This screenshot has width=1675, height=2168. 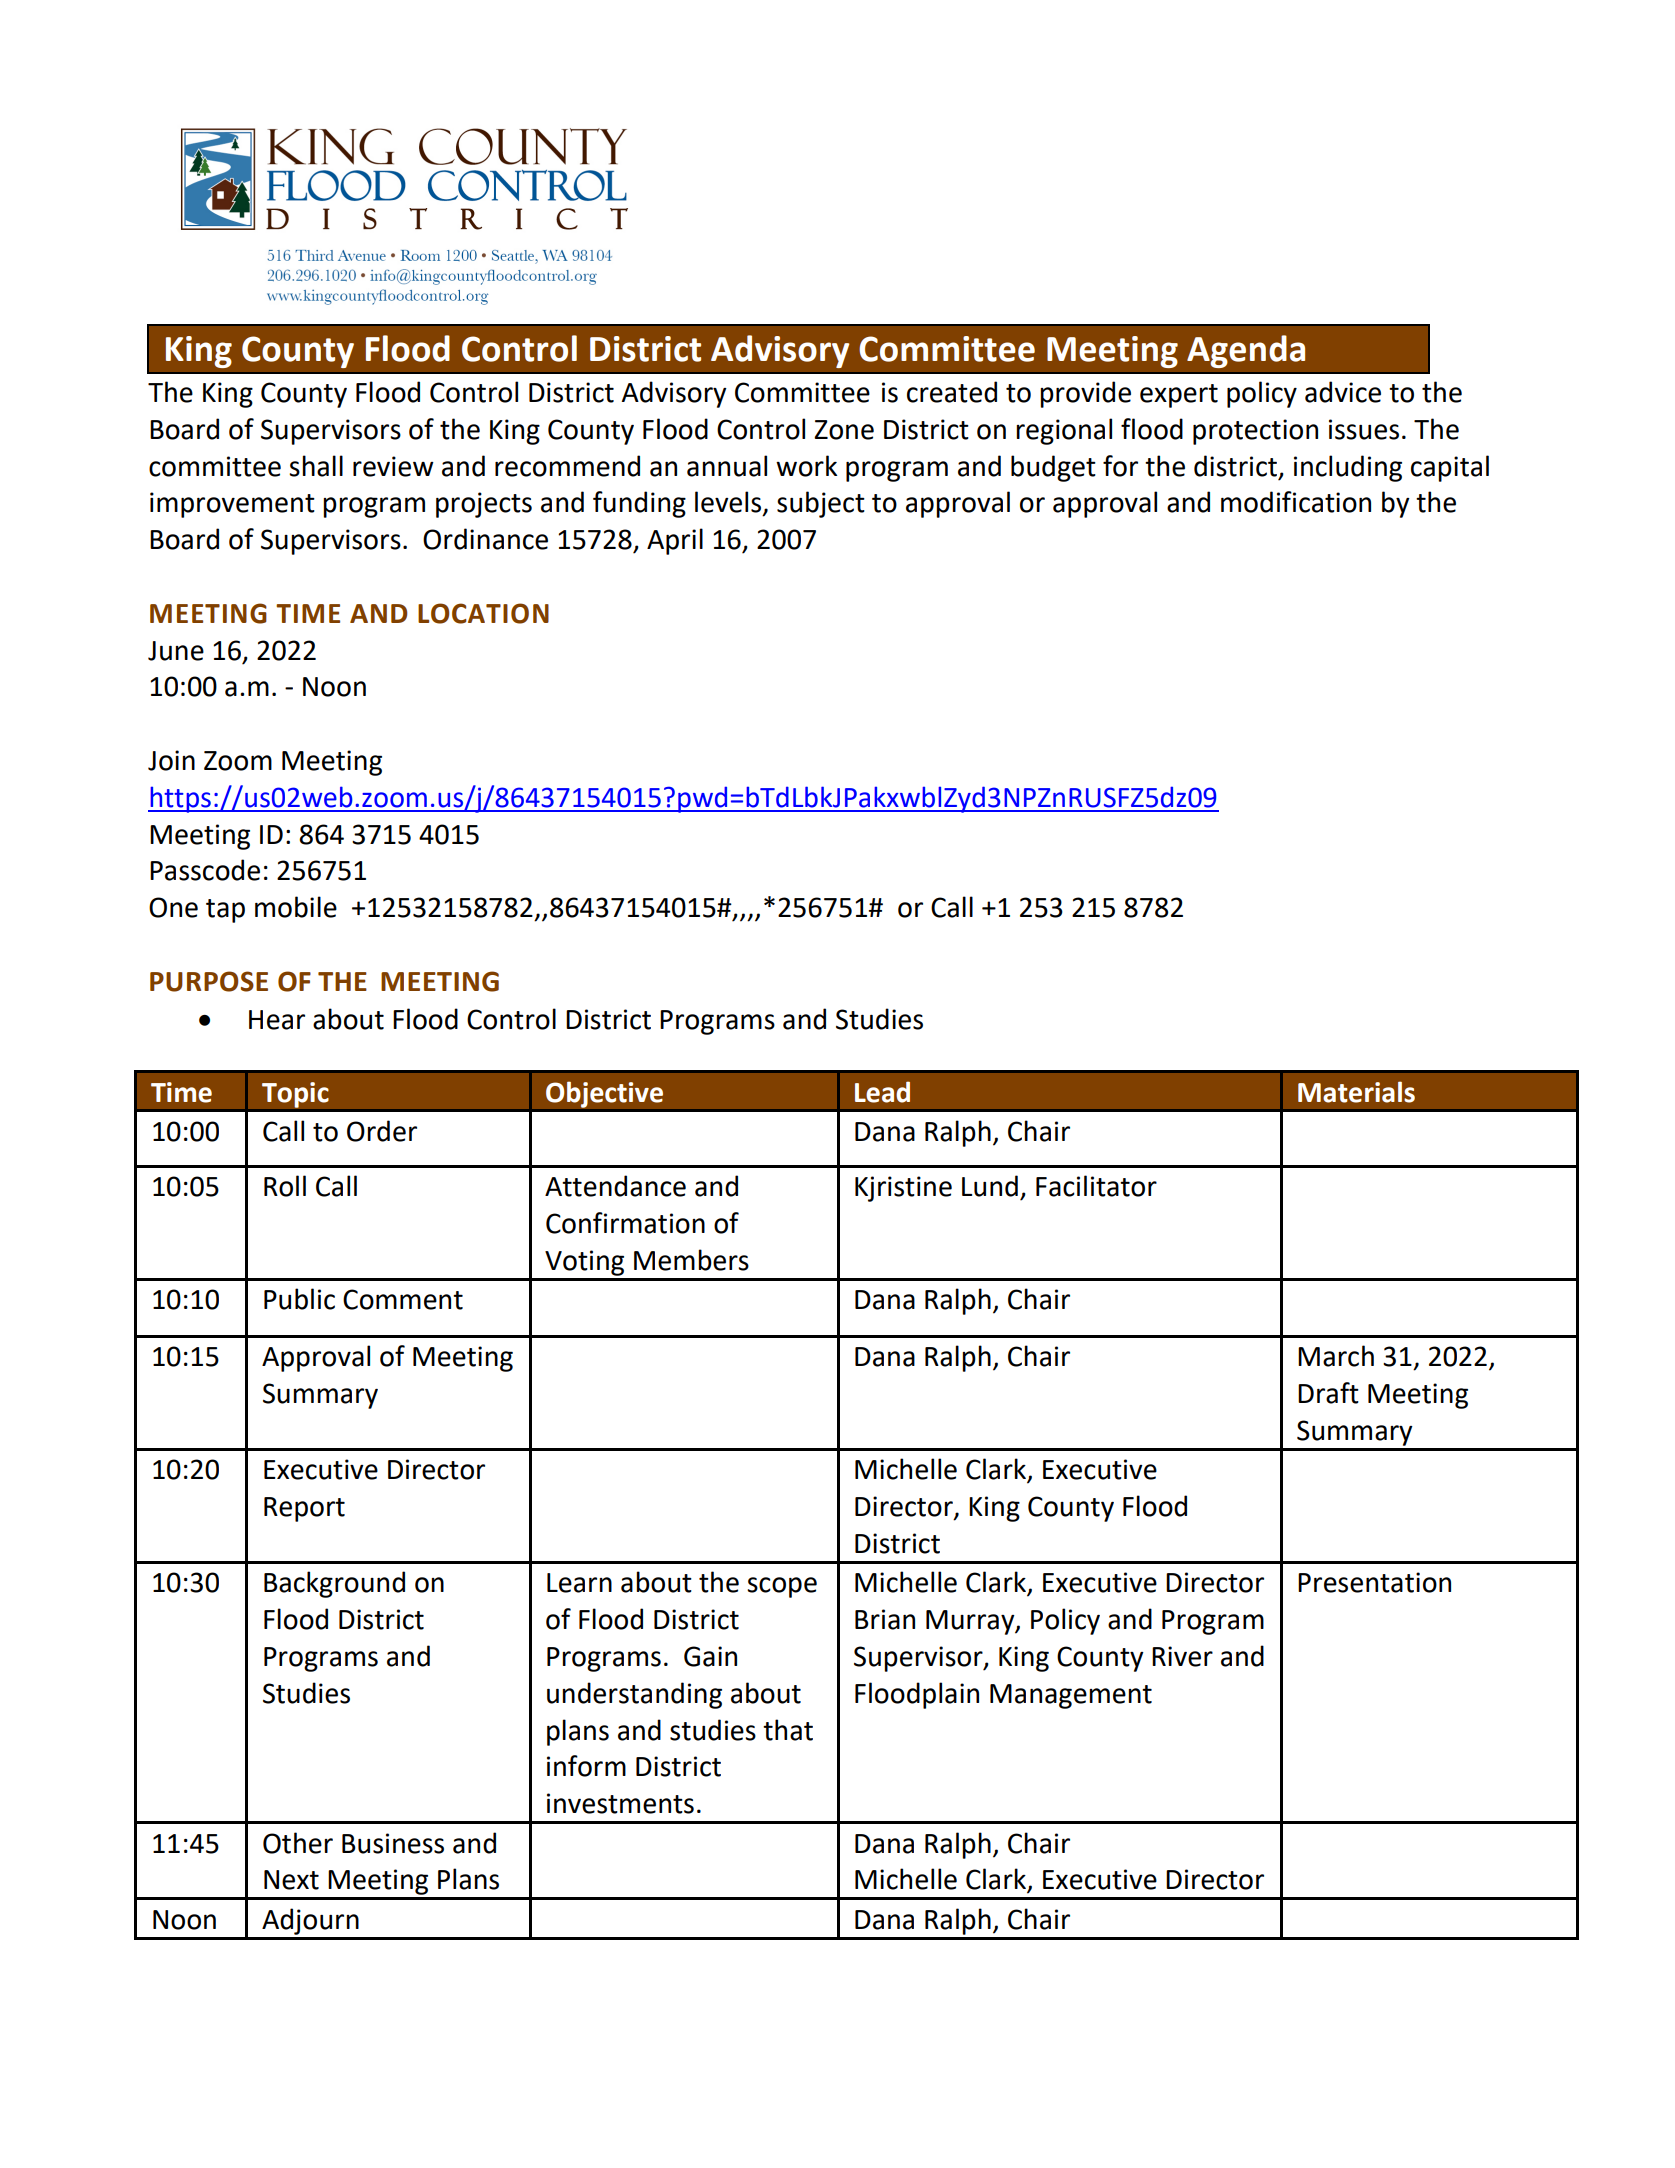 What do you see at coordinates (1328, 1393) in the screenshot?
I see `Draft` at bounding box center [1328, 1393].
